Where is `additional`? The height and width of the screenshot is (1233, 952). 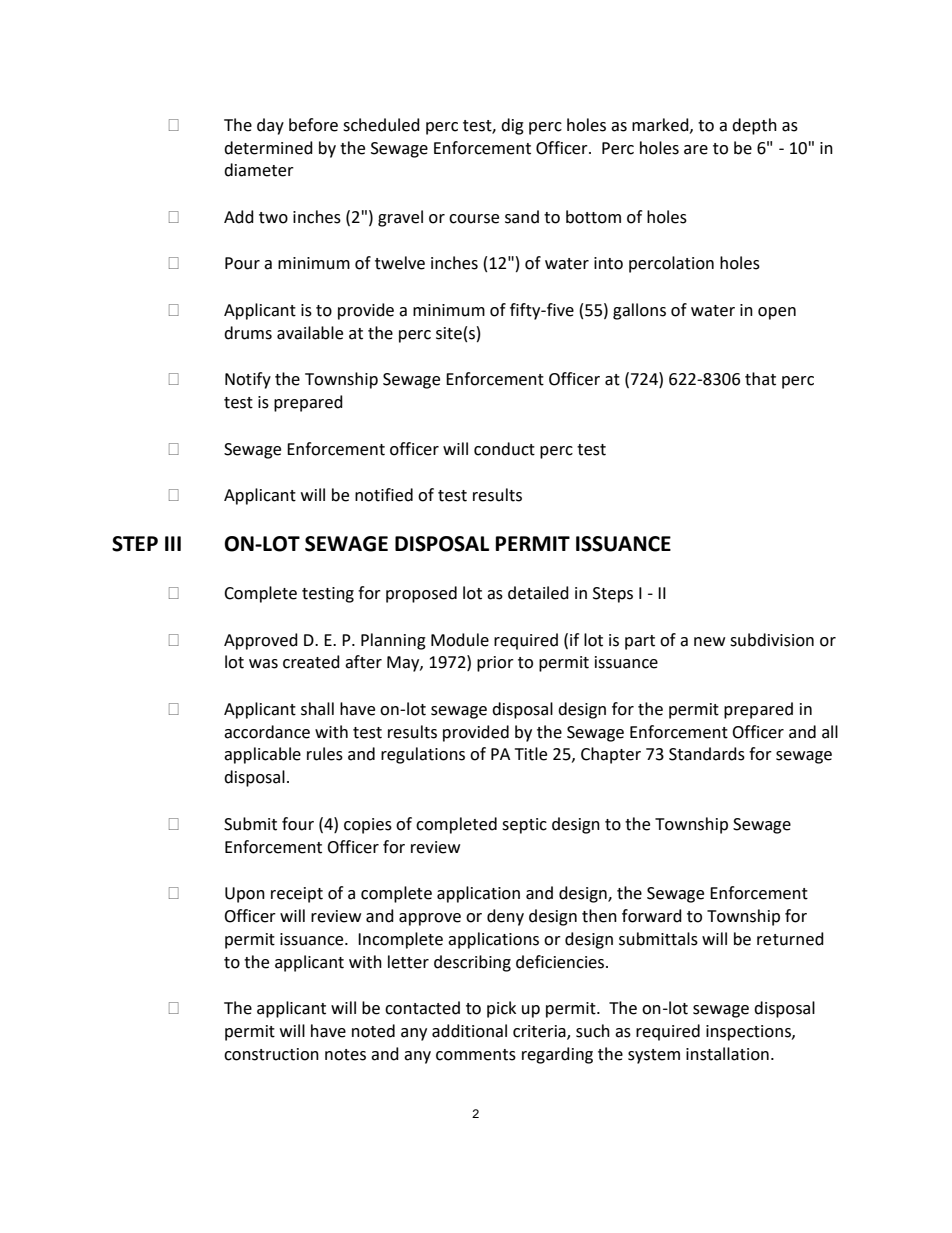
additional is located at coordinates (469, 1031).
